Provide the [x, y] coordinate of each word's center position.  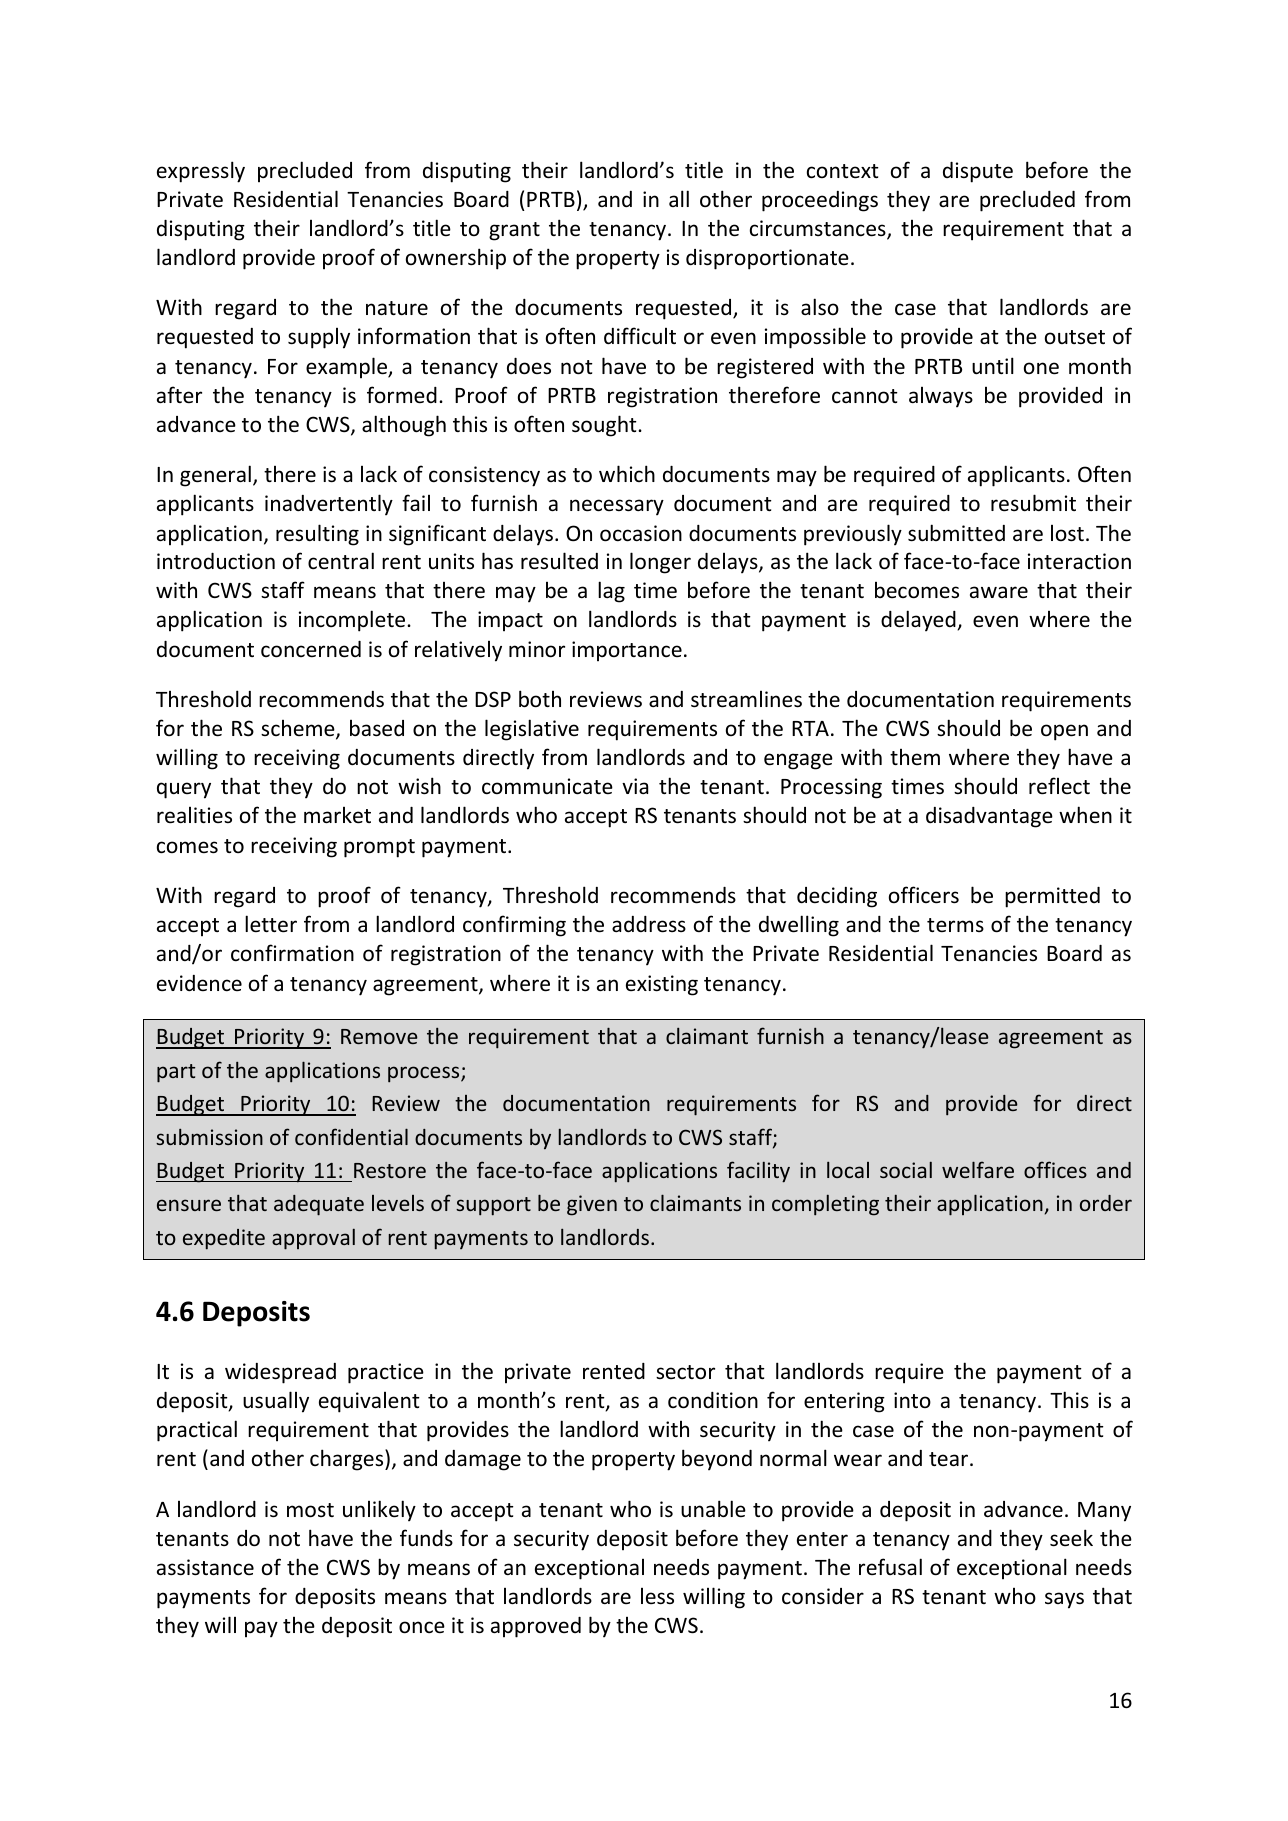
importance [627, 651]
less [657, 1596]
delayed [919, 620]
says [1064, 1600]
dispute [978, 172]
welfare [978, 1169]
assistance [205, 1567]
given [592, 1205]
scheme [299, 729]
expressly [201, 172]
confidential [351, 1136]
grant [514, 231]
